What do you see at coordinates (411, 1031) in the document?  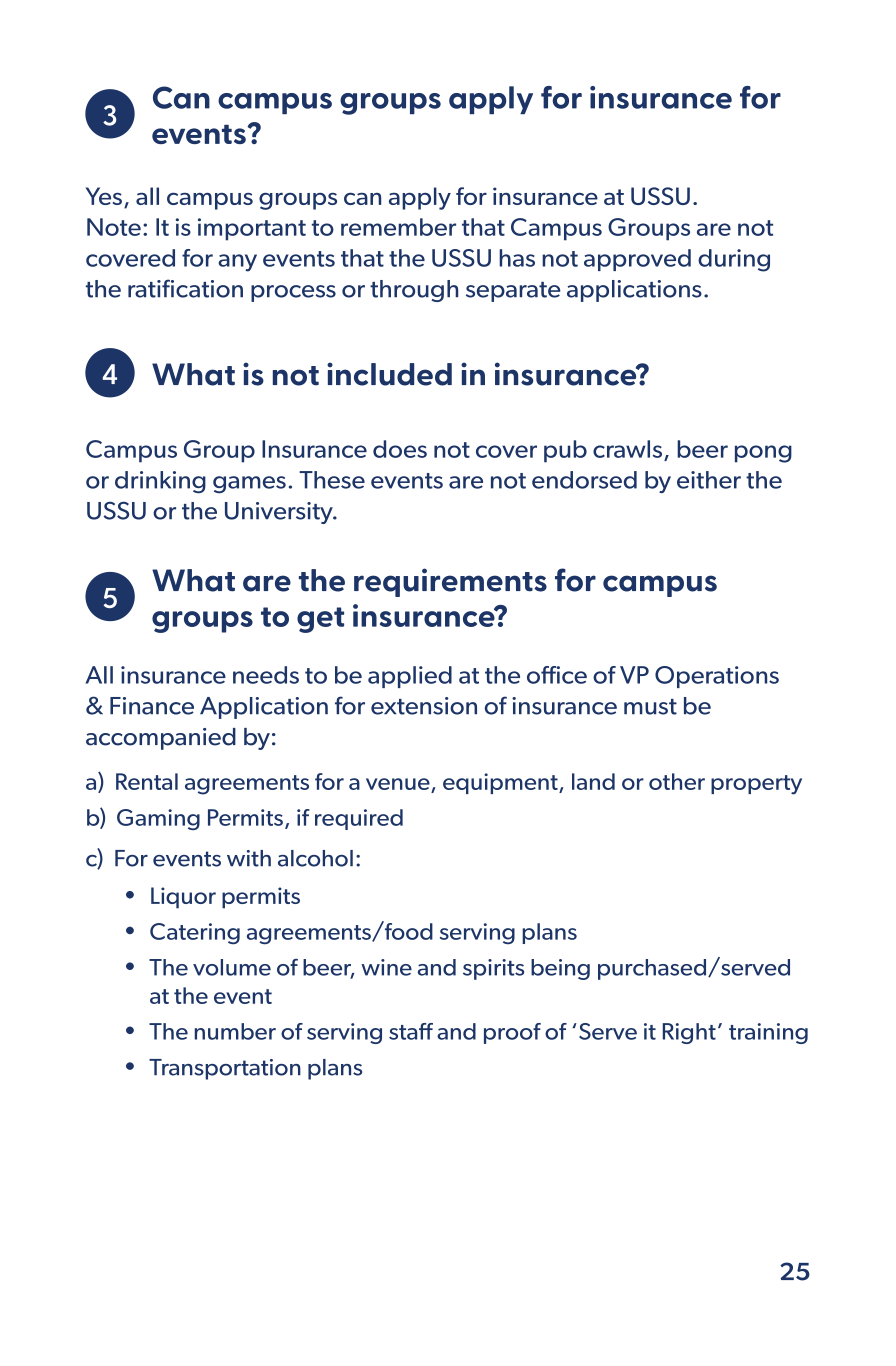 I see `staff` at bounding box center [411, 1031].
